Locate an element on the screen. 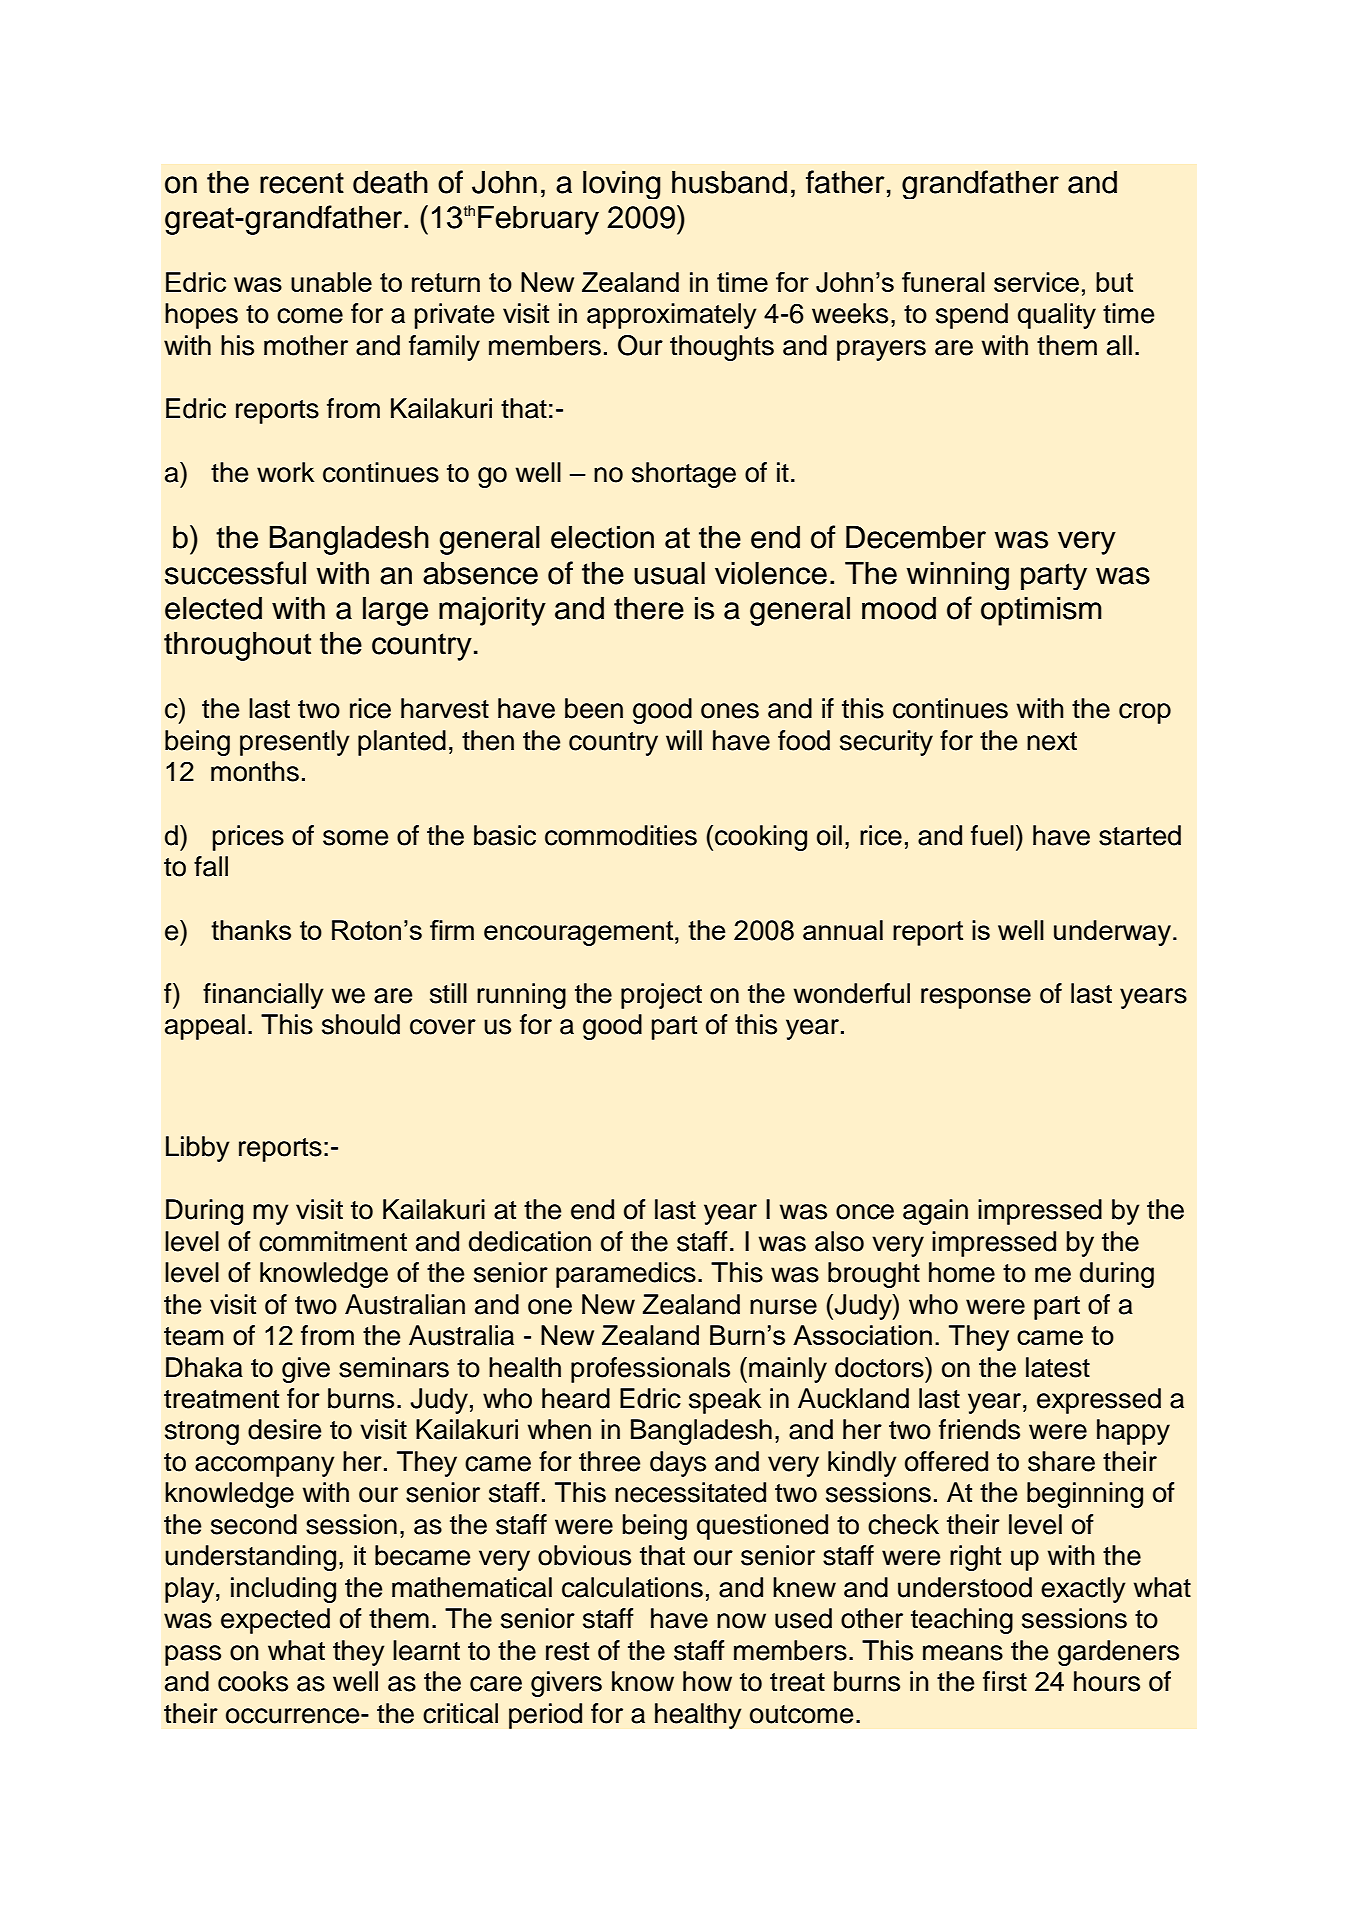  will is located at coordinates (684, 740).
